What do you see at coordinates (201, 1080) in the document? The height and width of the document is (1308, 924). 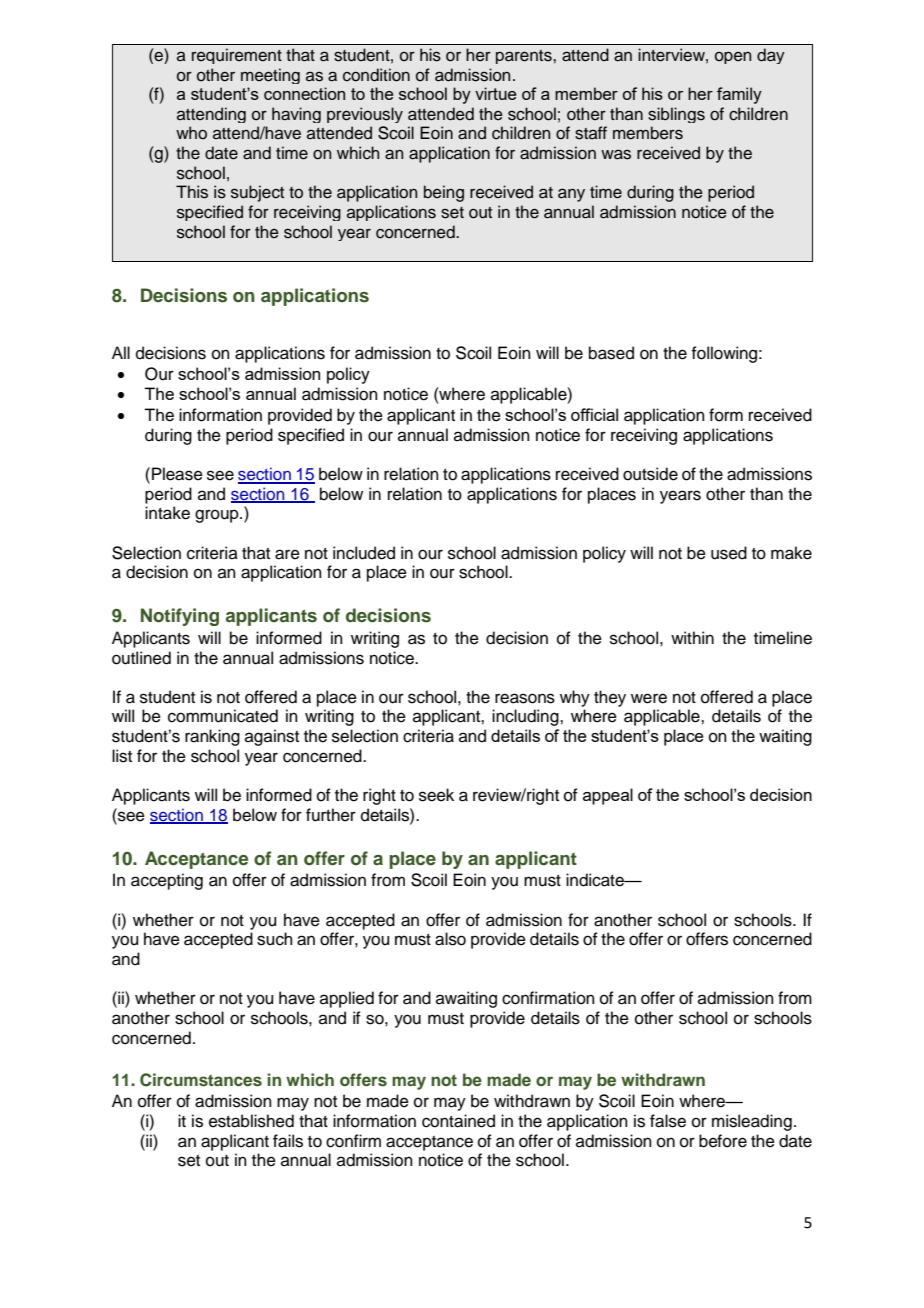 I see `Circumstances` at bounding box center [201, 1080].
